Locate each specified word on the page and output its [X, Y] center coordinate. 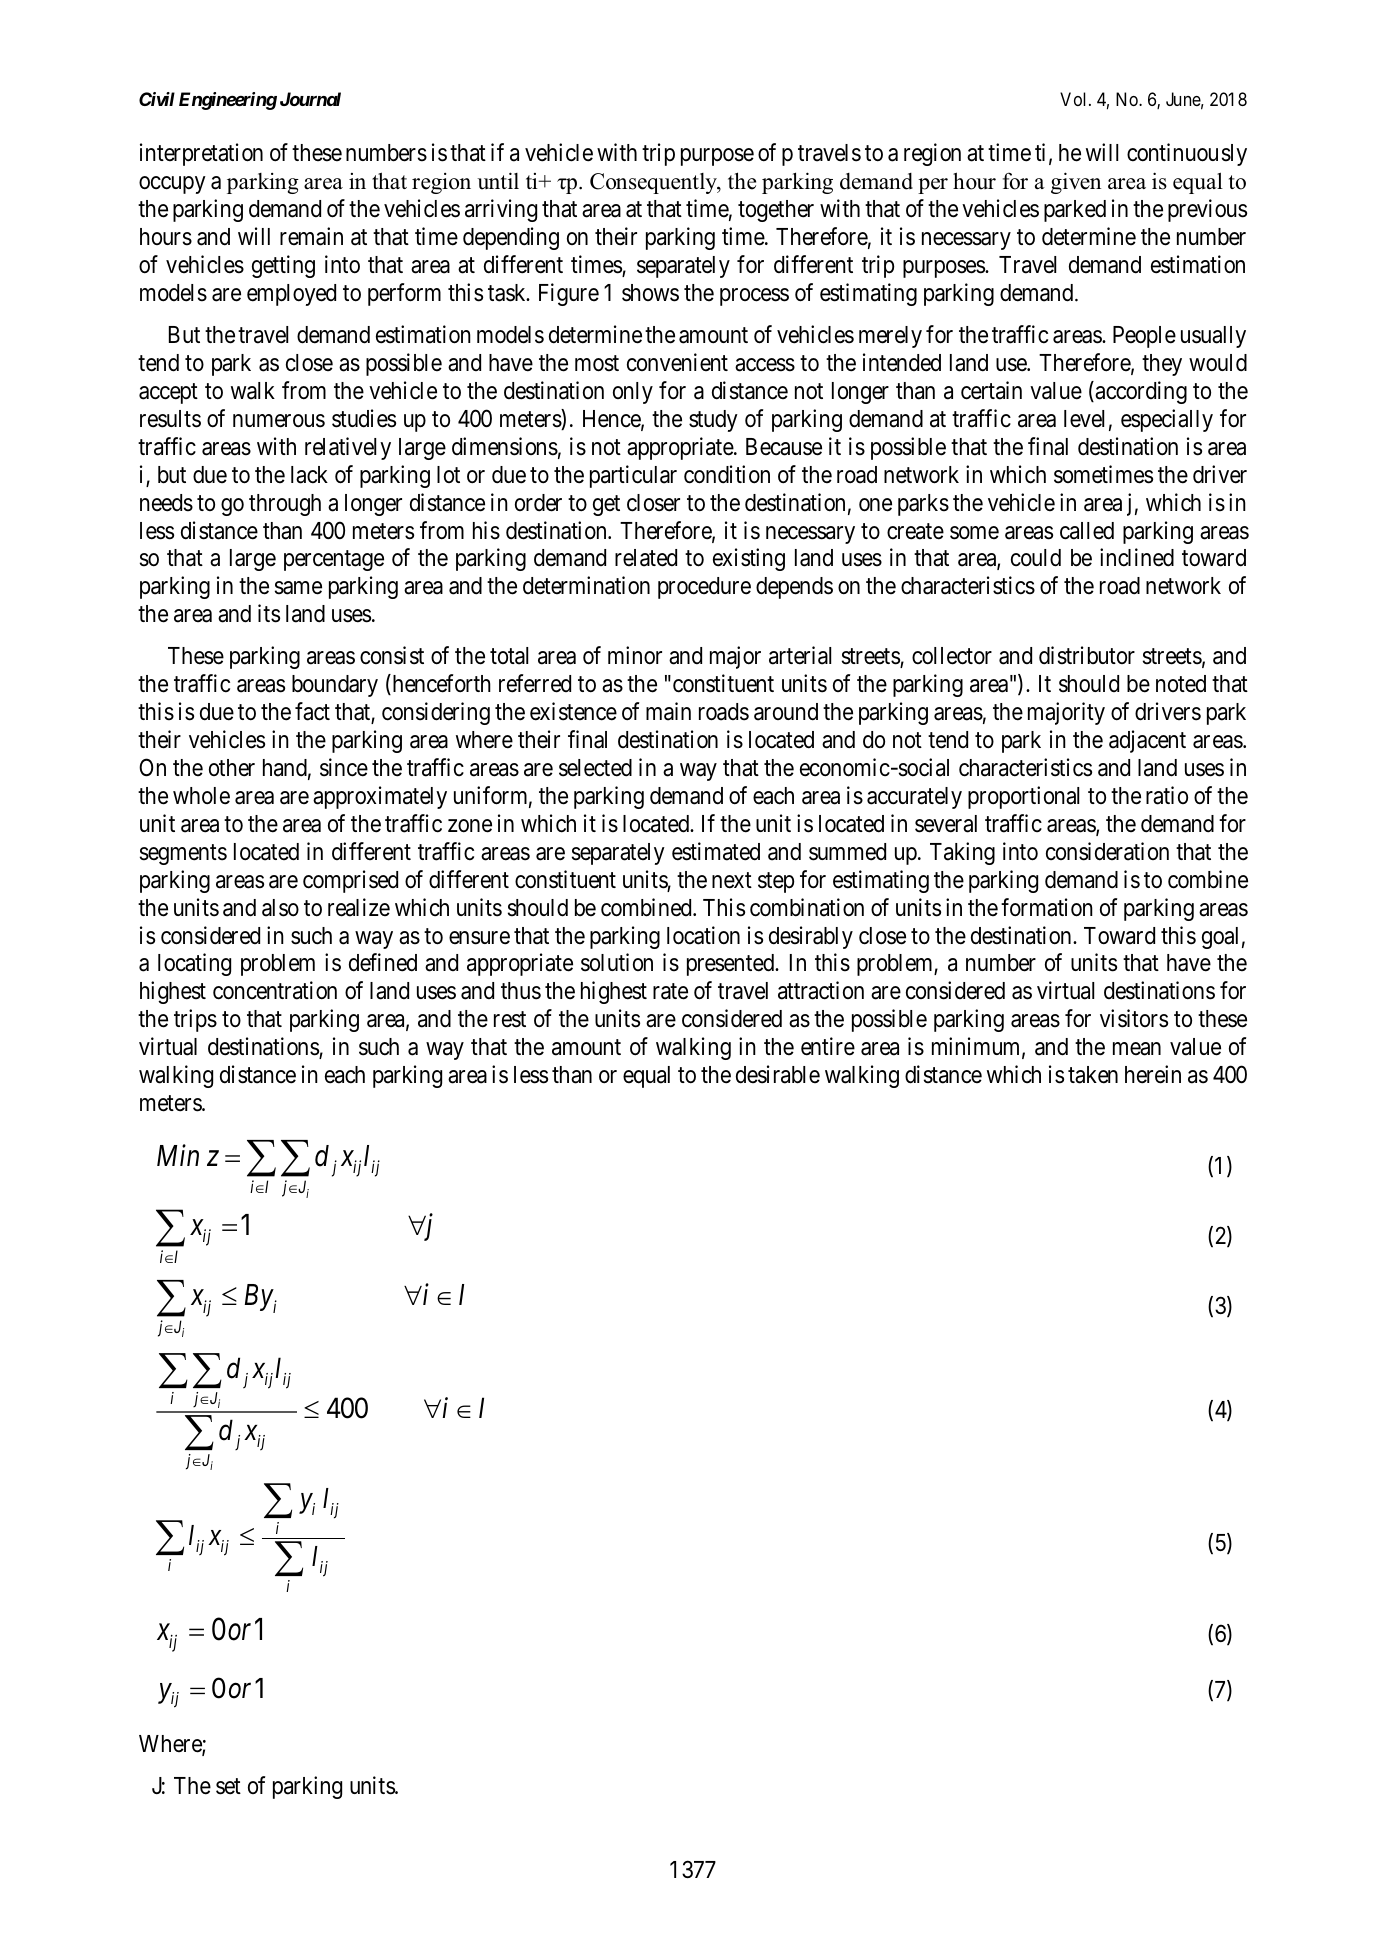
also [280, 908]
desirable [778, 1074]
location [703, 935]
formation [1047, 907]
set [228, 1787]
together [776, 211]
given [1076, 183]
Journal [310, 99]
